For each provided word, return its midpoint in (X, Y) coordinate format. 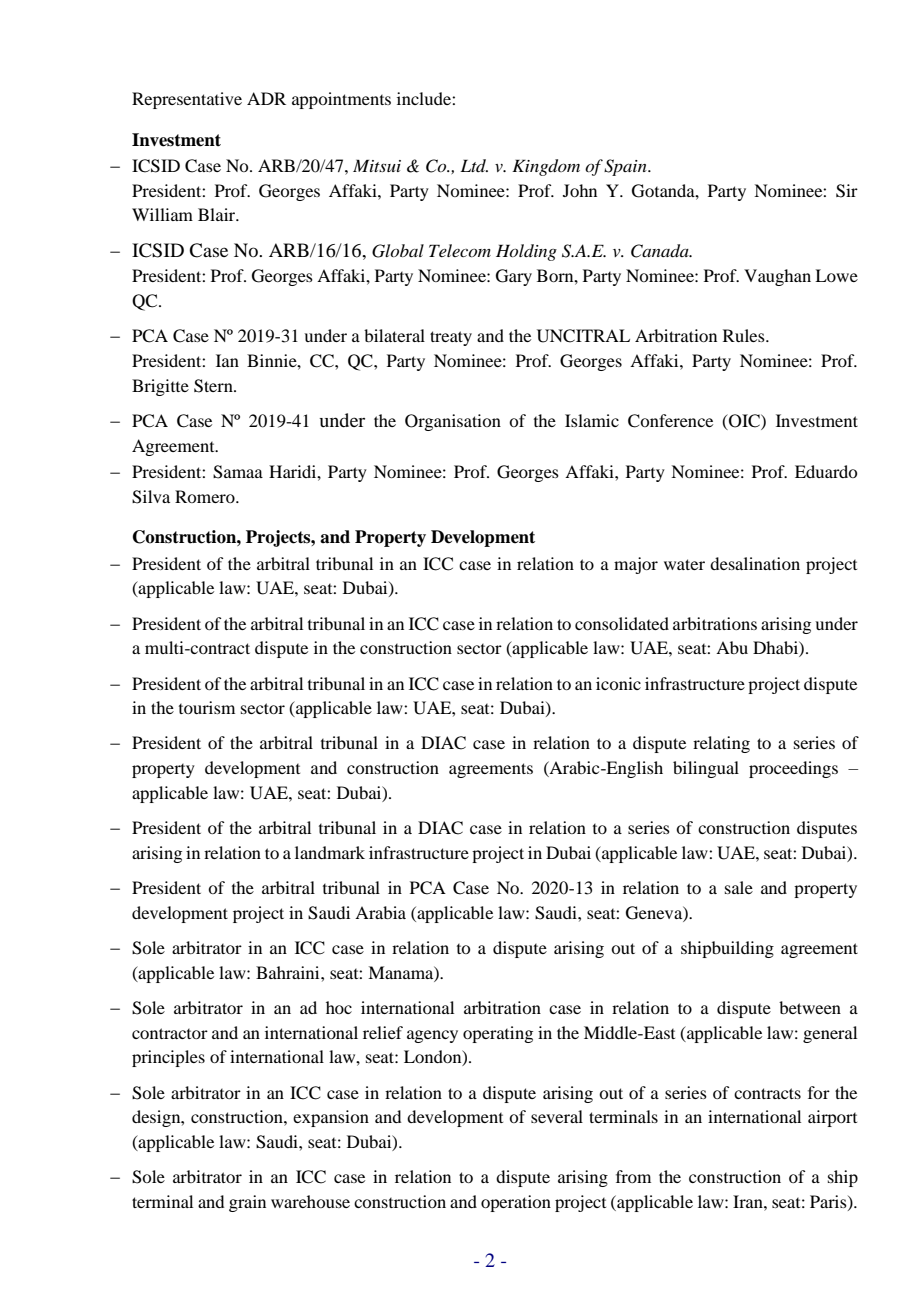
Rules (745, 335)
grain (247, 1203)
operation (516, 1203)
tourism (207, 707)
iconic (618, 683)
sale (739, 887)
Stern (214, 386)
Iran (749, 1201)
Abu (732, 647)
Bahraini (289, 972)
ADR (266, 98)
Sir (847, 191)
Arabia (380, 912)
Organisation (453, 422)
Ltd (474, 165)
